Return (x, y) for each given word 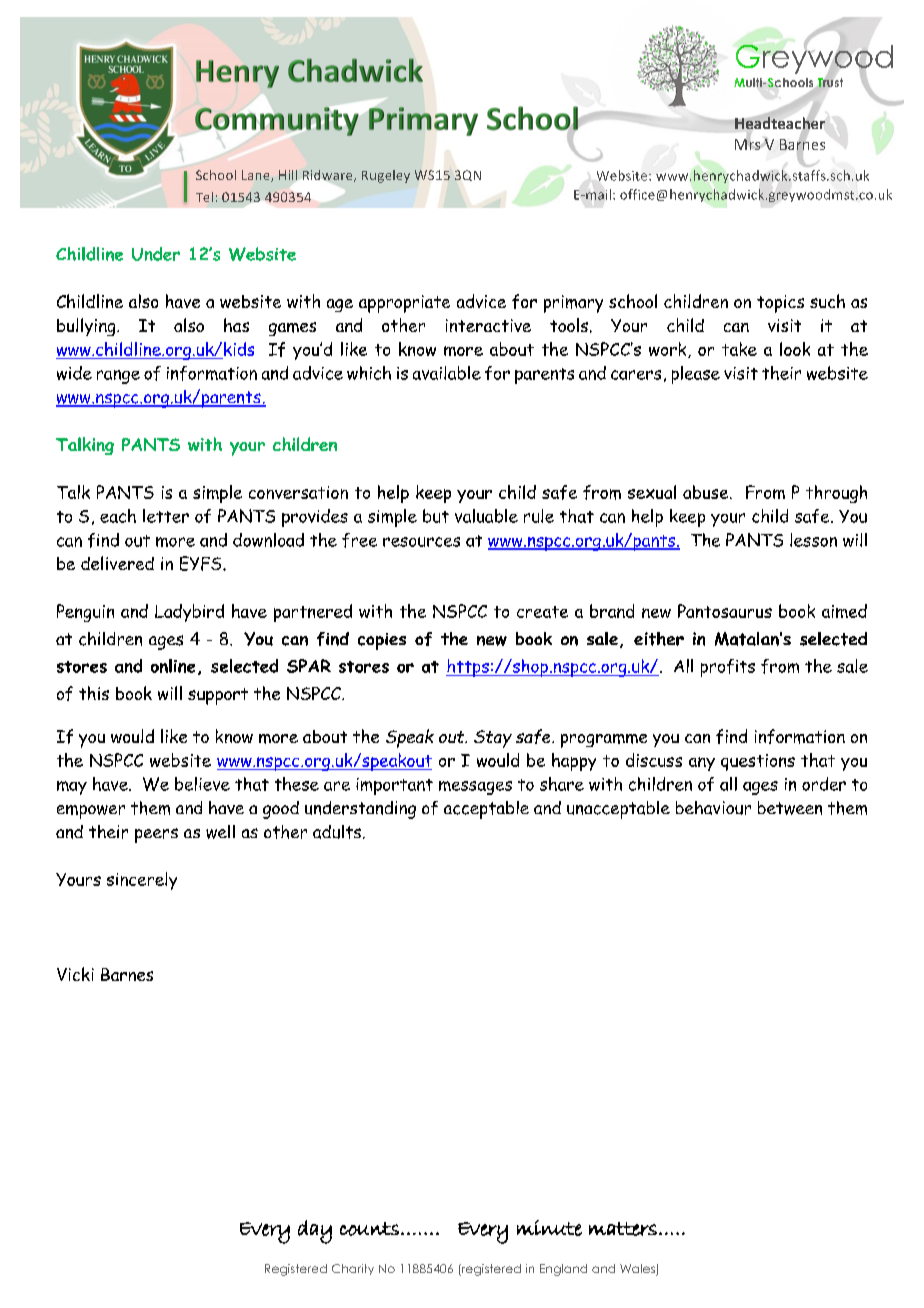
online (173, 666)
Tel (204, 197)
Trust (829, 82)
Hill (288, 175)
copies (382, 641)
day (315, 1232)
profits (728, 668)
